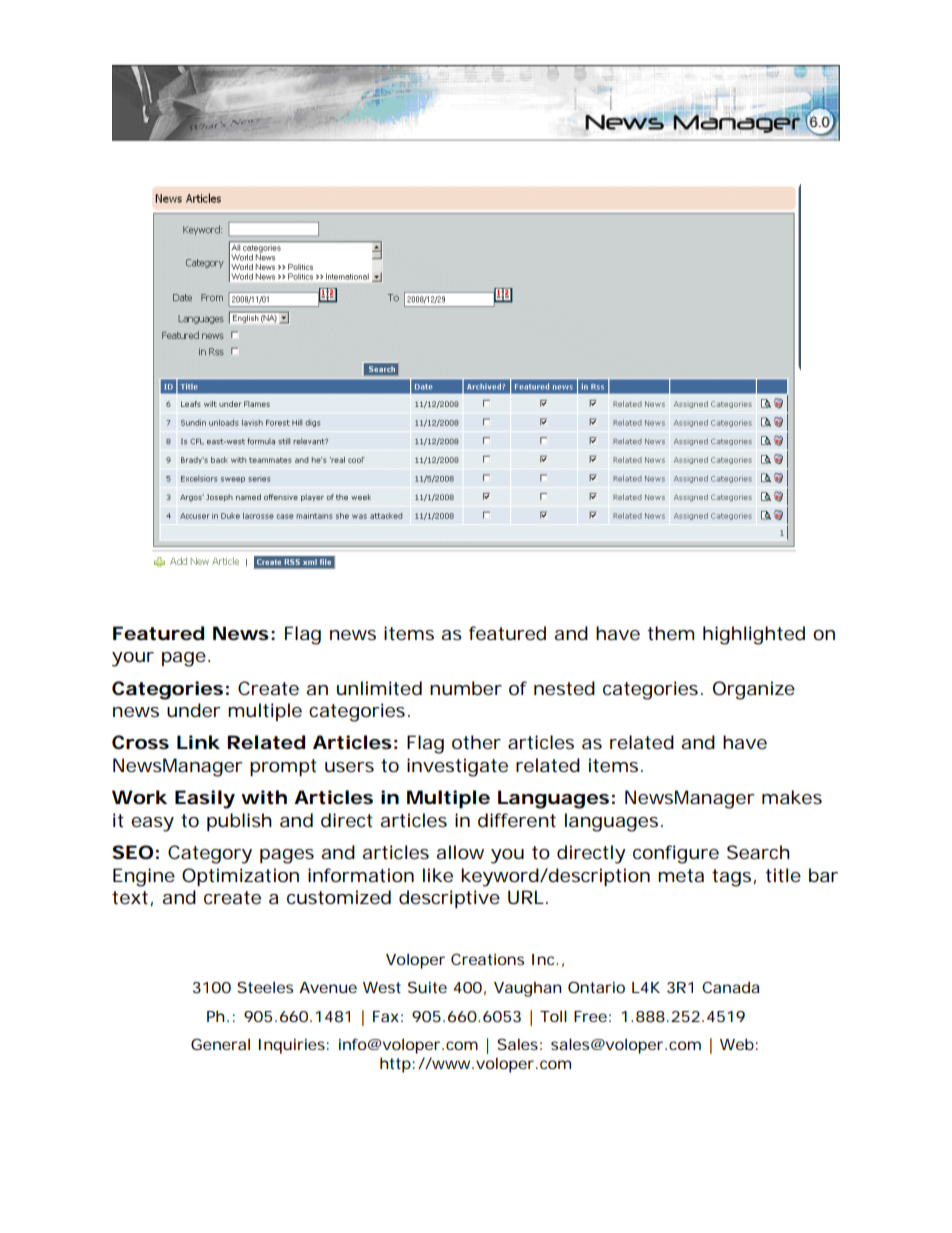 The image size is (952, 1233). I want to click on Organize, so click(754, 690).
